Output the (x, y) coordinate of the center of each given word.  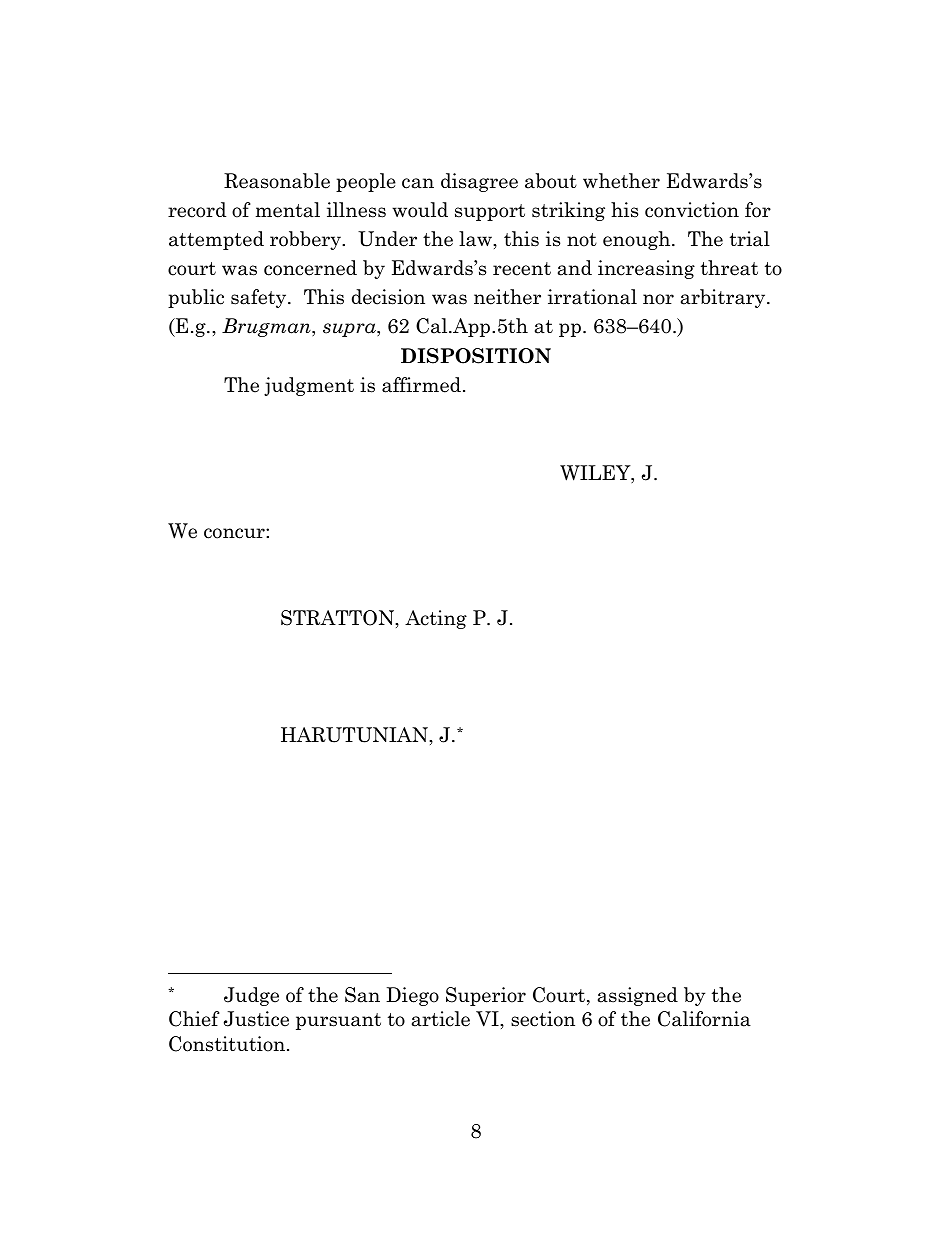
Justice (256, 1019)
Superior (486, 996)
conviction (692, 210)
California (704, 1019)
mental (288, 210)
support (490, 212)
